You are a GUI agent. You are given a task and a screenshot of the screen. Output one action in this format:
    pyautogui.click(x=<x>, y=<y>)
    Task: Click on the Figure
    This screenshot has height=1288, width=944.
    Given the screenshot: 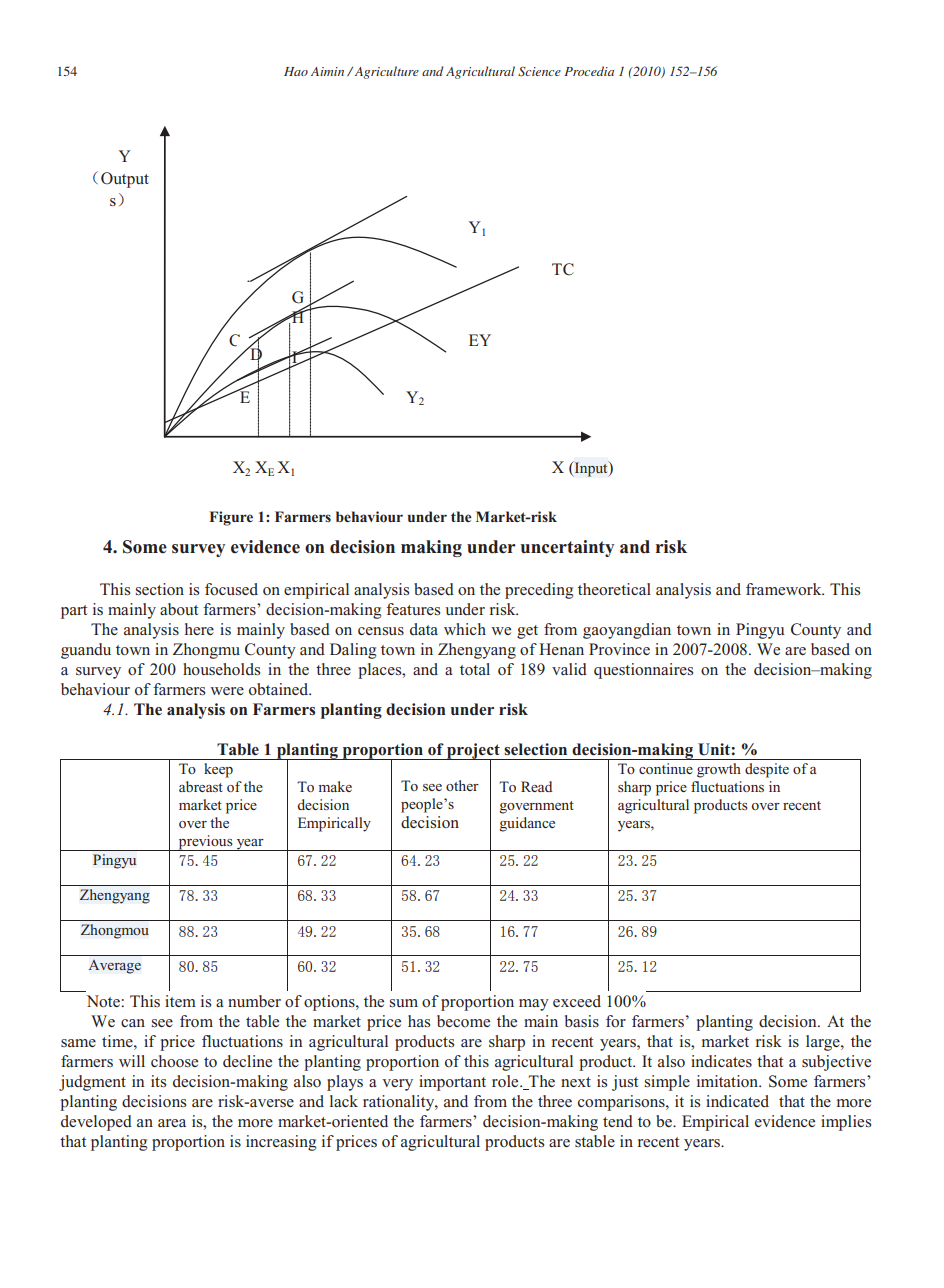 What is the action you would take?
    pyautogui.click(x=231, y=518)
